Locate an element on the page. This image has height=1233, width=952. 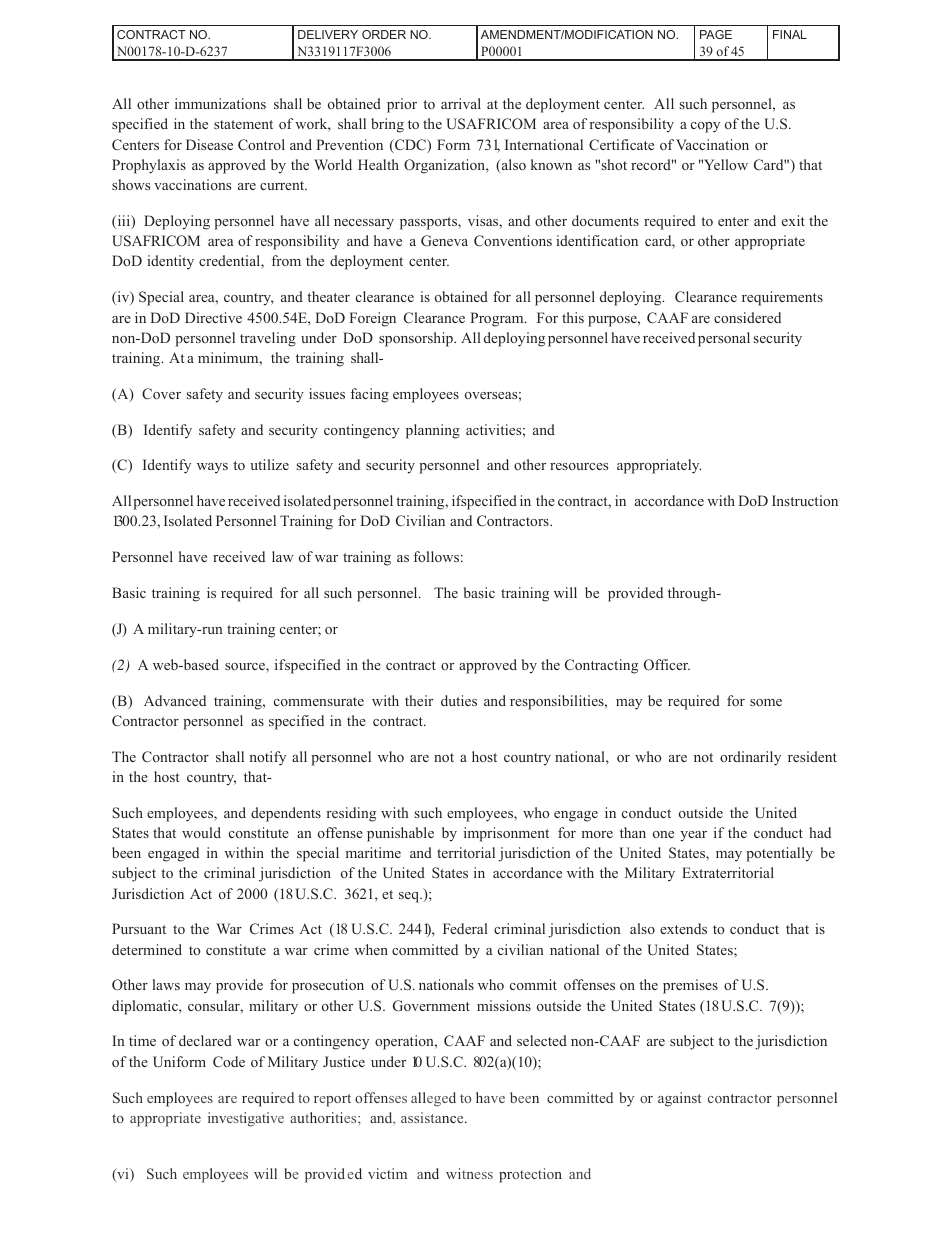
arrival is located at coordinates (461, 103).
